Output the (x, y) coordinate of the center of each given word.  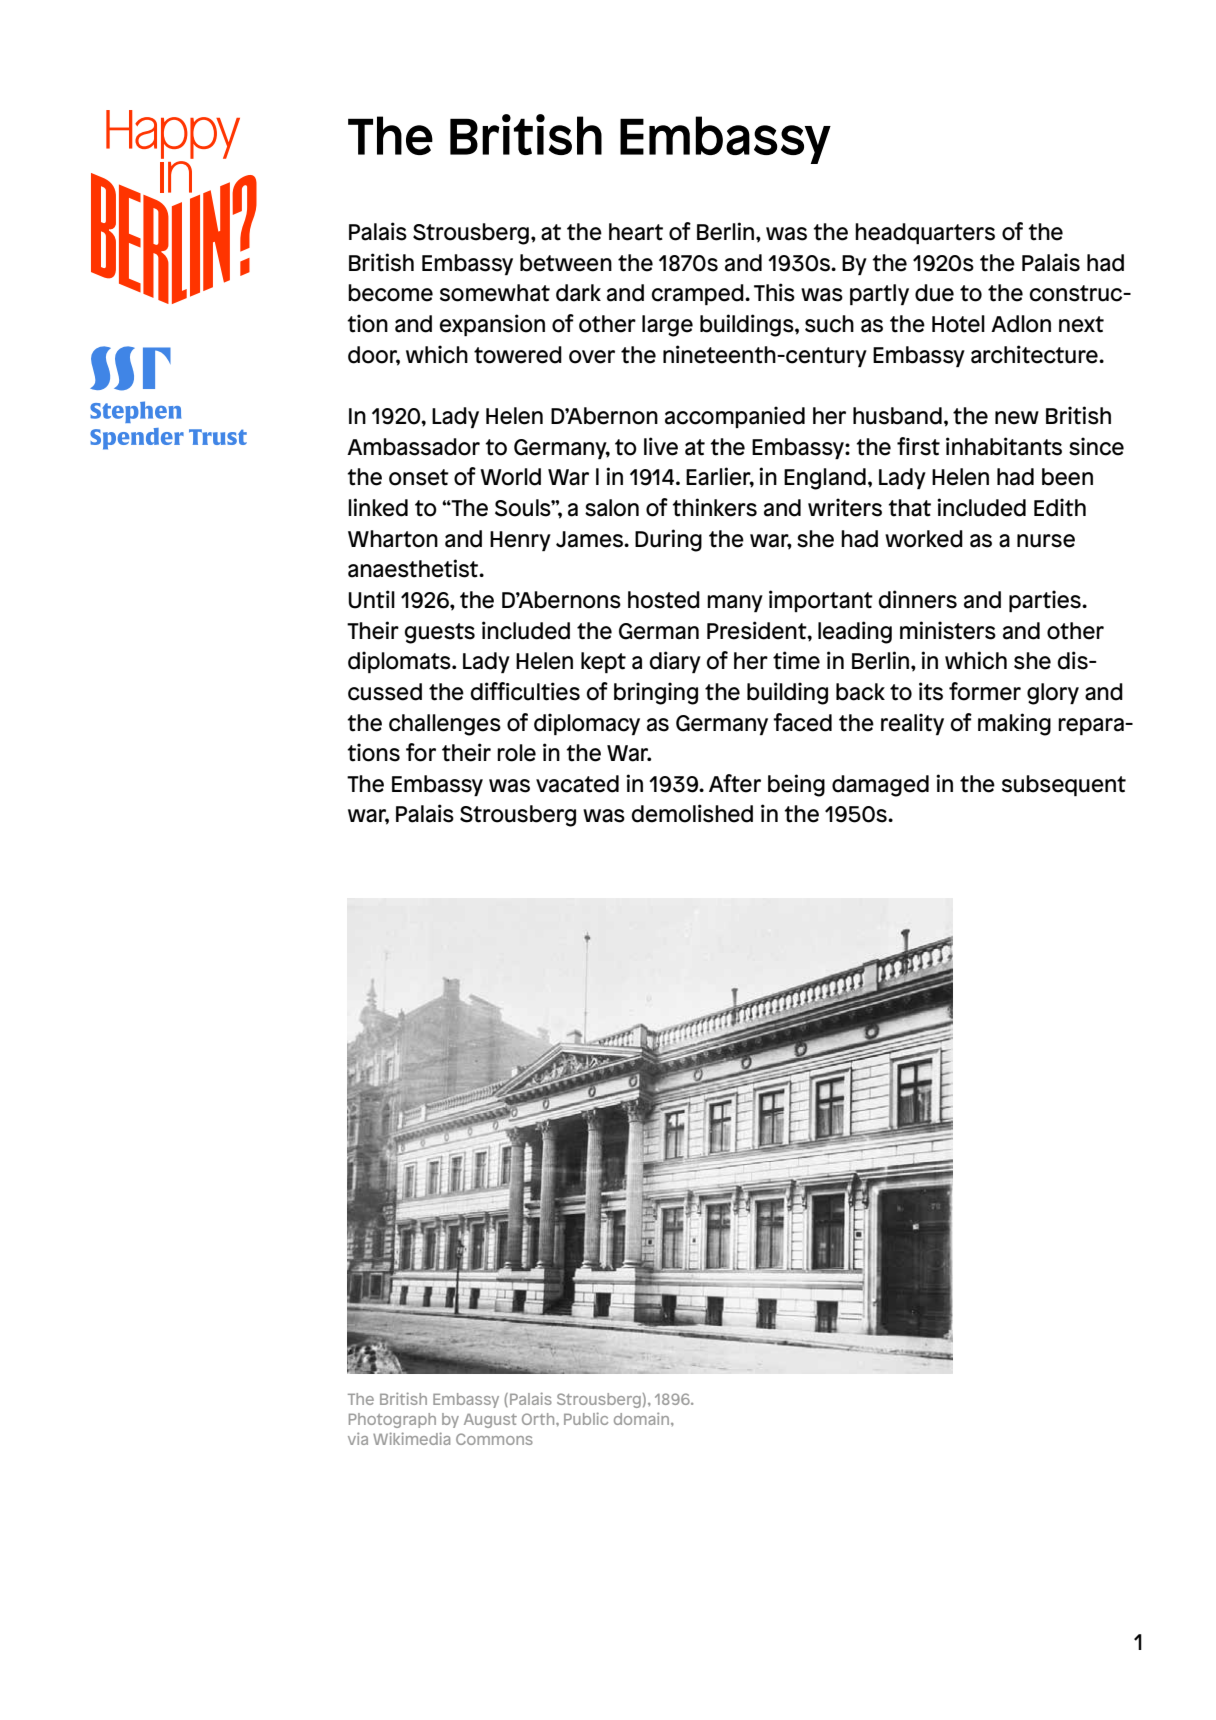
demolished (692, 813)
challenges (445, 725)
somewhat (495, 293)
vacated (577, 784)
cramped (699, 294)
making (1014, 724)
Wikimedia (411, 1438)
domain (641, 1418)
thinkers (714, 507)
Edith (1060, 507)
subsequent (1064, 785)
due (934, 293)
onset (419, 477)
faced (802, 722)
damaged (880, 786)
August (490, 1421)
